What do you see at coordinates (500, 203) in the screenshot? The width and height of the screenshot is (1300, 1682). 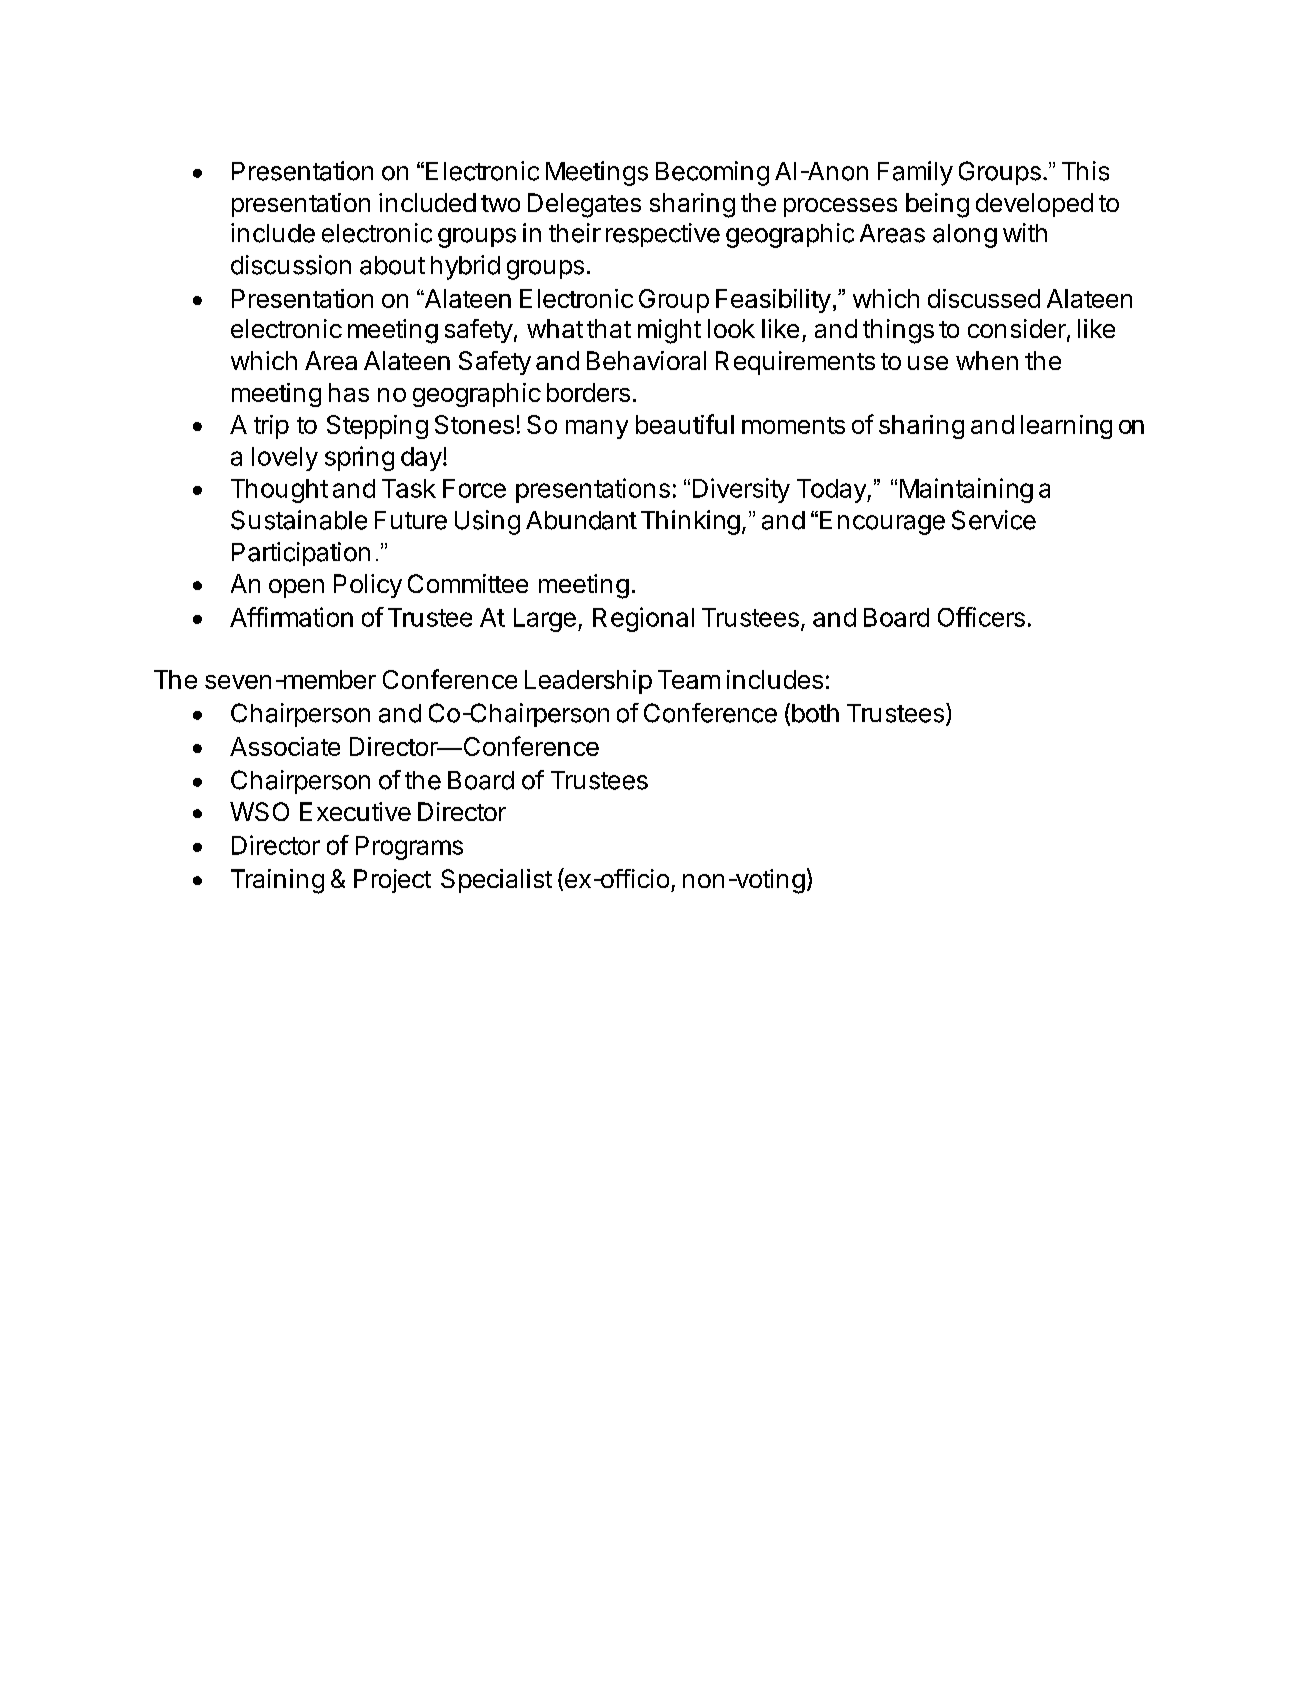 I see `two` at bounding box center [500, 203].
